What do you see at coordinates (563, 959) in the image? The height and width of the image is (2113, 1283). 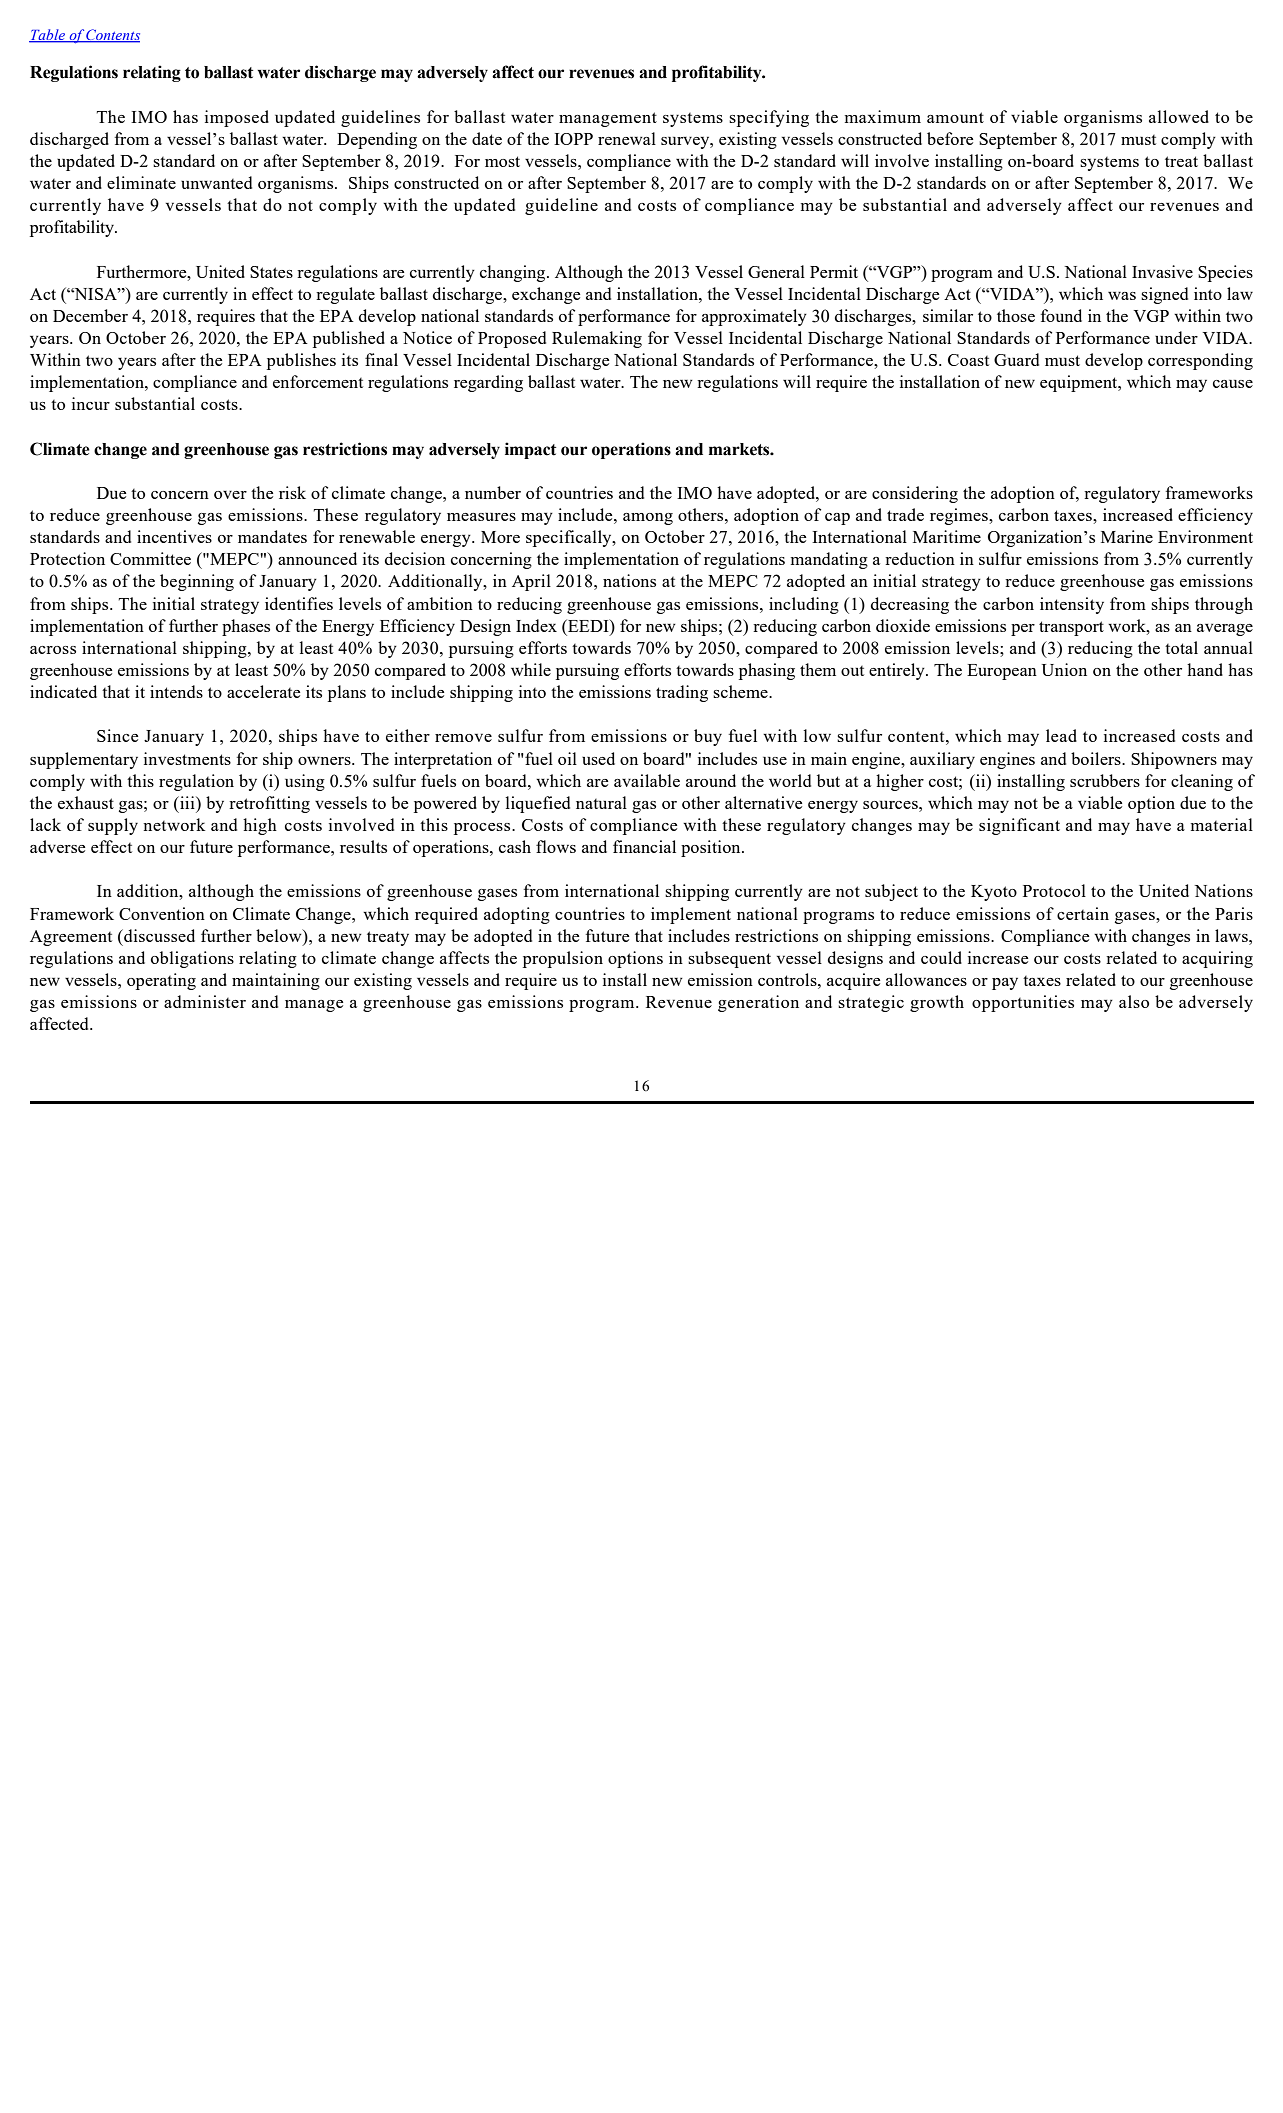 I see `propulsion` at bounding box center [563, 959].
